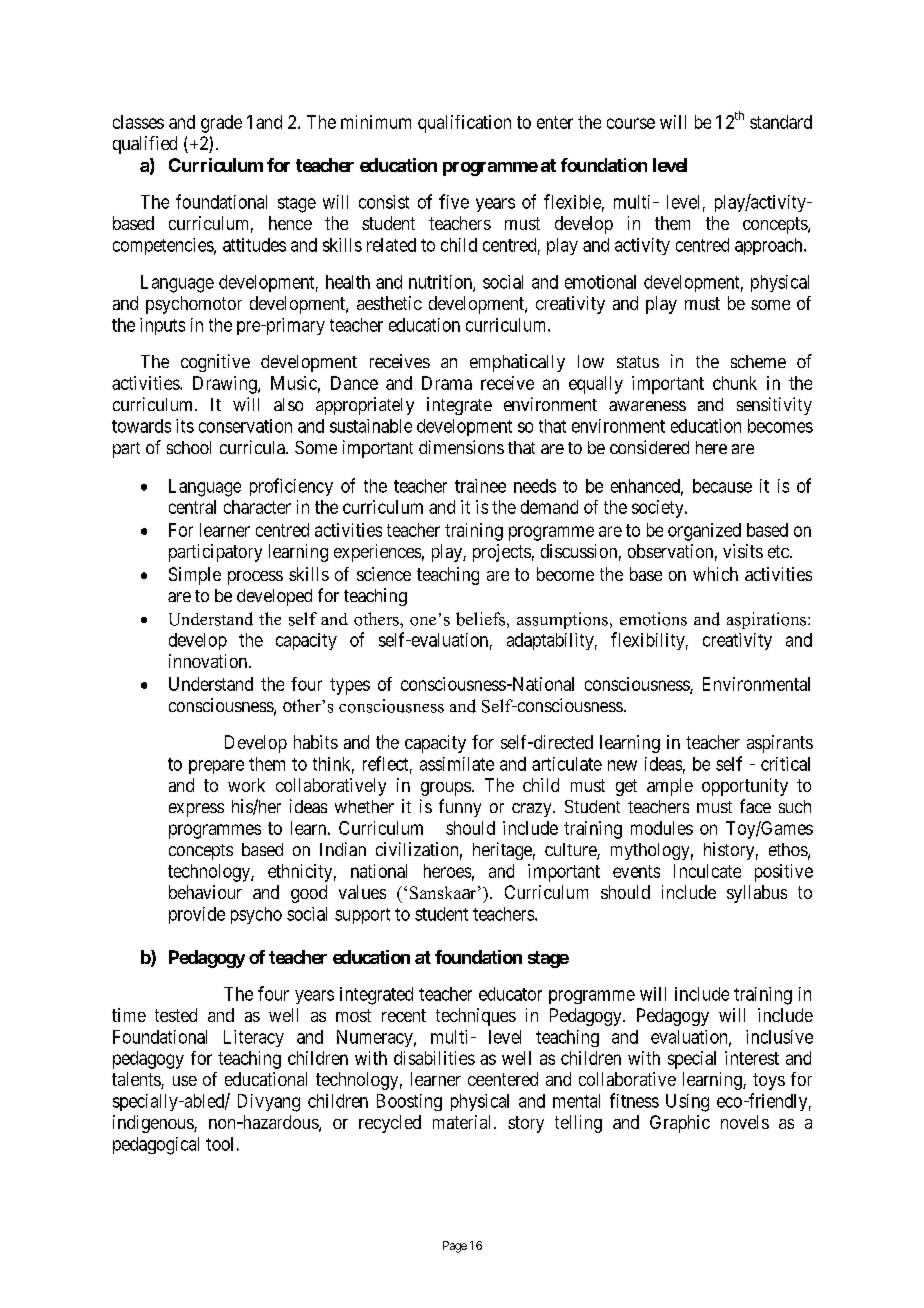  I want to click on because, so click(722, 486).
